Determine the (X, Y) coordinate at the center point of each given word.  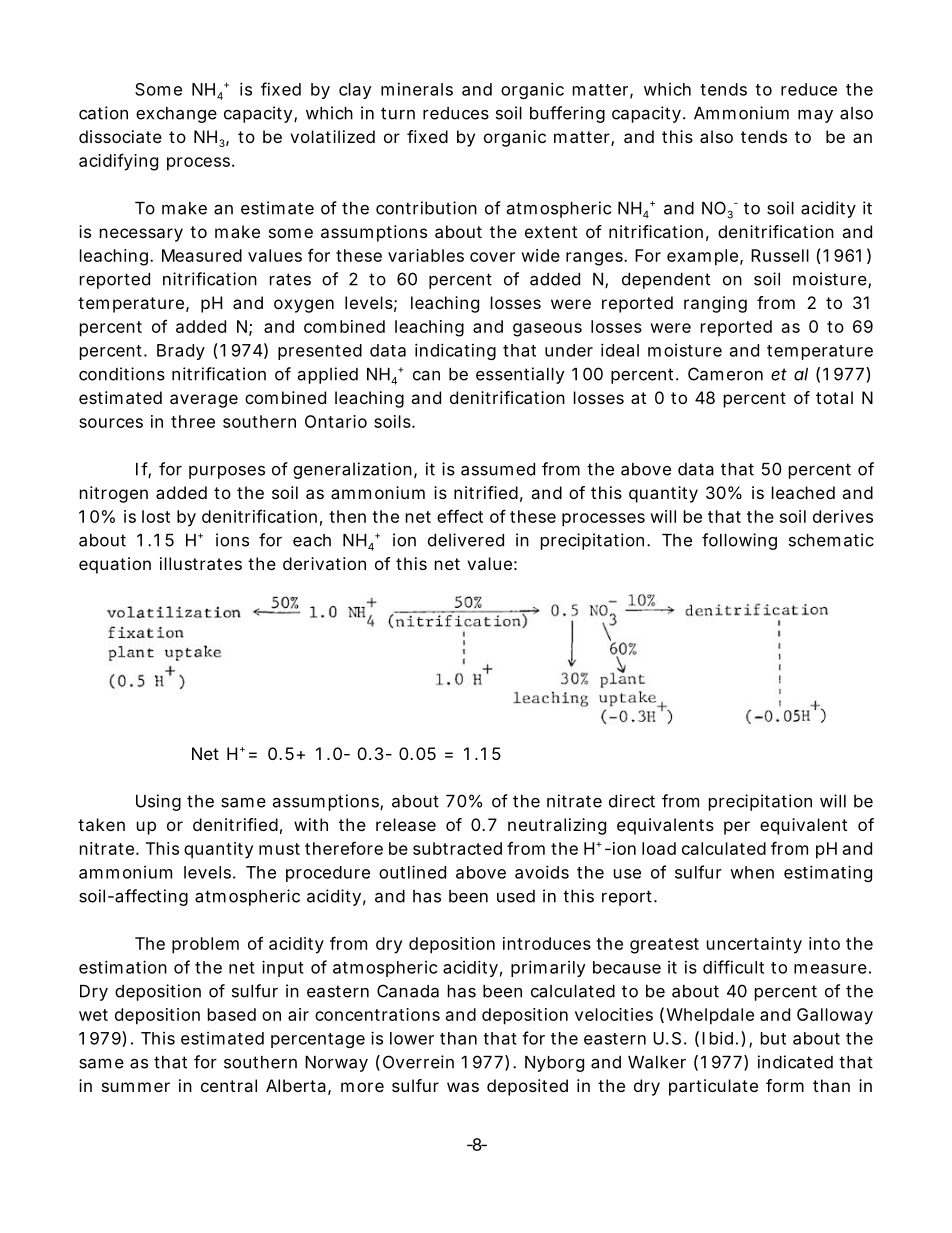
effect (460, 516)
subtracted (457, 848)
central (229, 1085)
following (739, 541)
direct (632, 801)
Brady (181, 352)
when (752, 872)
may (815, 116)
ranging (715, 304)
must (279, 849)
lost (156, 516)
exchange (176, 115)
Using (158, 802)
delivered (466, 540)
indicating (455, 351)
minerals (417, 89)
